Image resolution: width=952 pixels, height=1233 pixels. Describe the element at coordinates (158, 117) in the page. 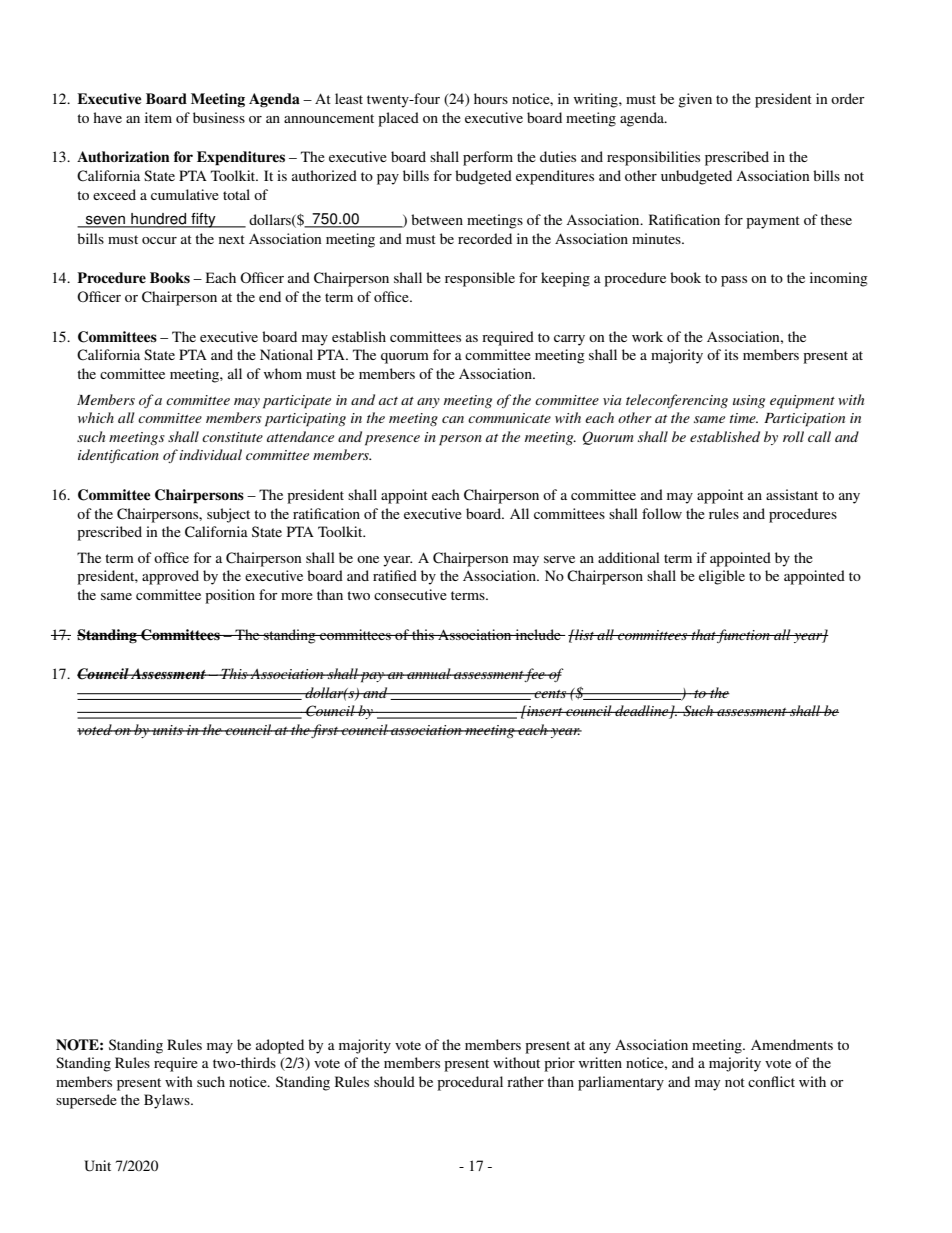

I see `item` at that location.
